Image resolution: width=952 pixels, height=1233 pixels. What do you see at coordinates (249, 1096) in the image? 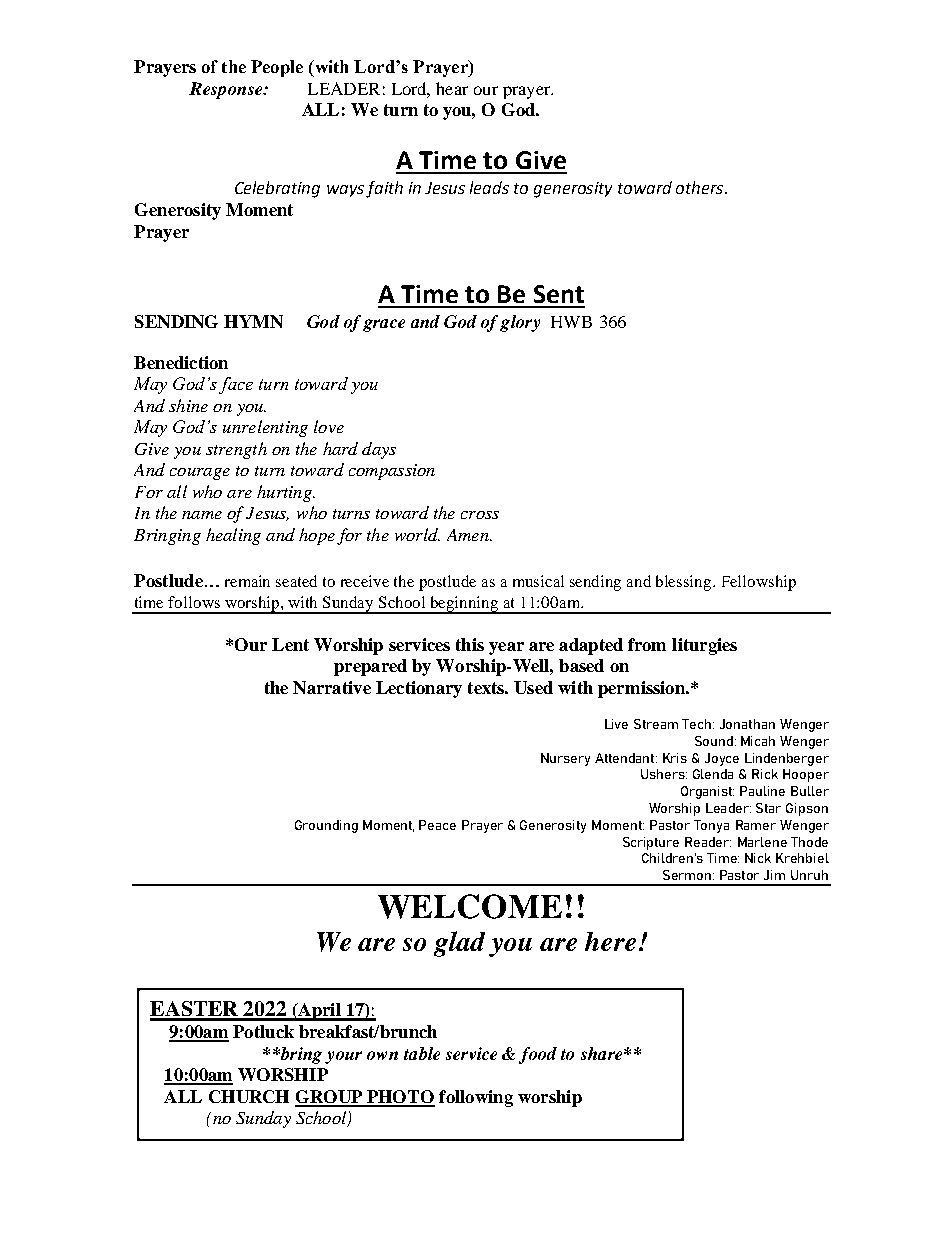
I see `CHURCH` at bounding box center [249, 1096].
